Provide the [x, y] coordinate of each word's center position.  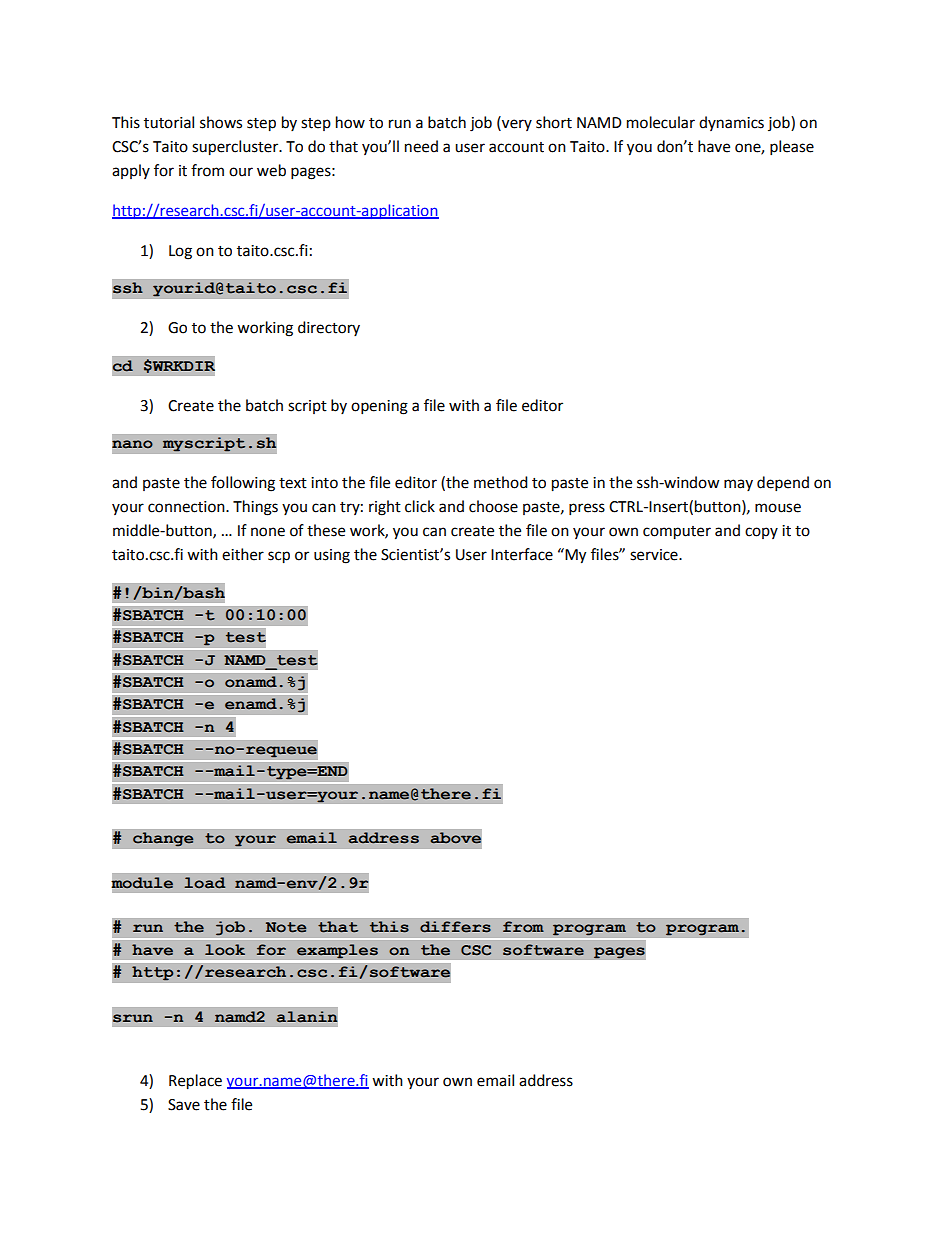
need [421, 146]
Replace [195, 1082]
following [243, 484]
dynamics [731, 123]
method [501, 482]
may [738, 485]
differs [455, 927]
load [204, 883]
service [655, 555]
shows [221, 122]
